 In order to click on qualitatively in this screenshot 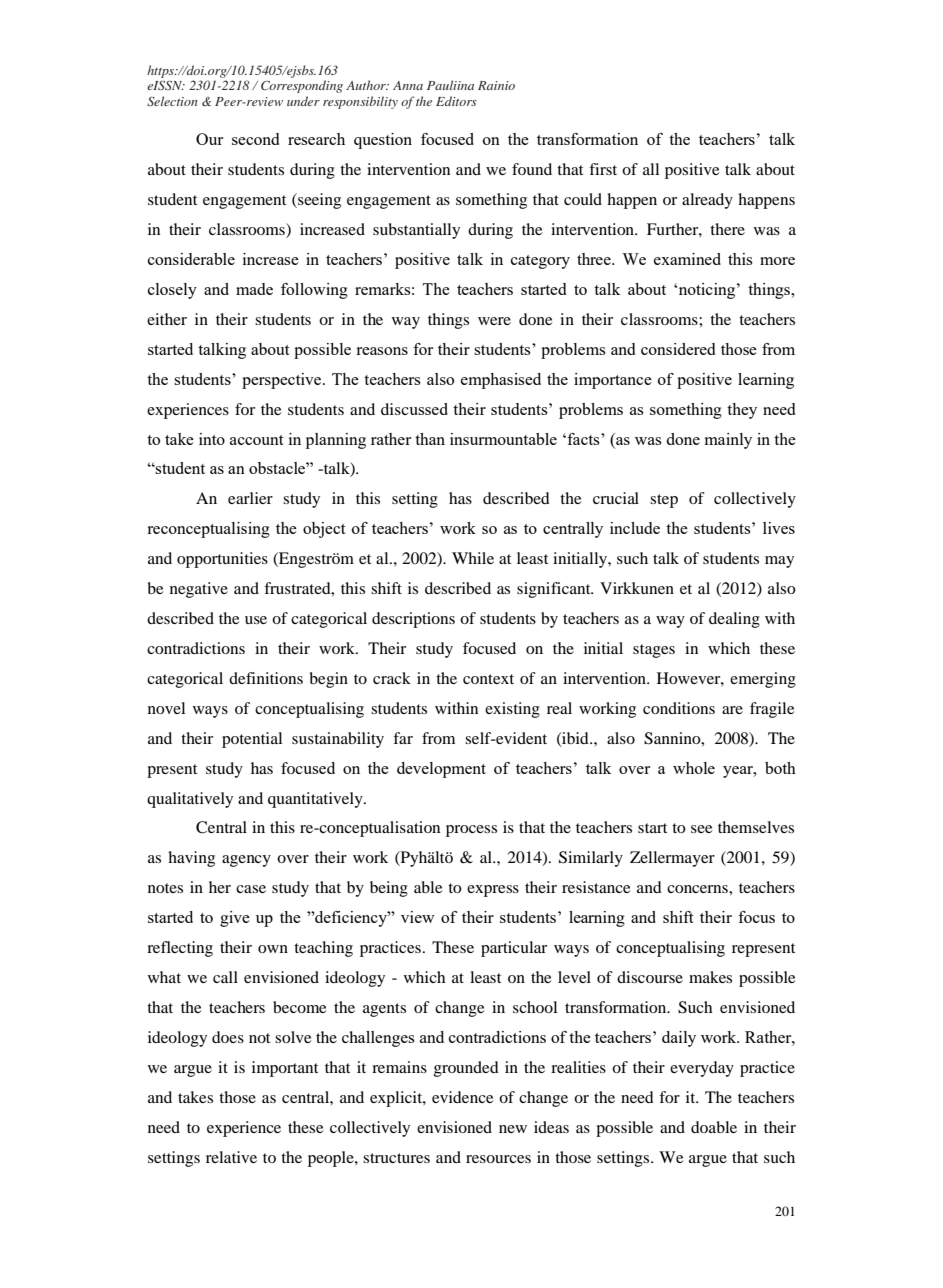, I will do `click(190, 800)`.
